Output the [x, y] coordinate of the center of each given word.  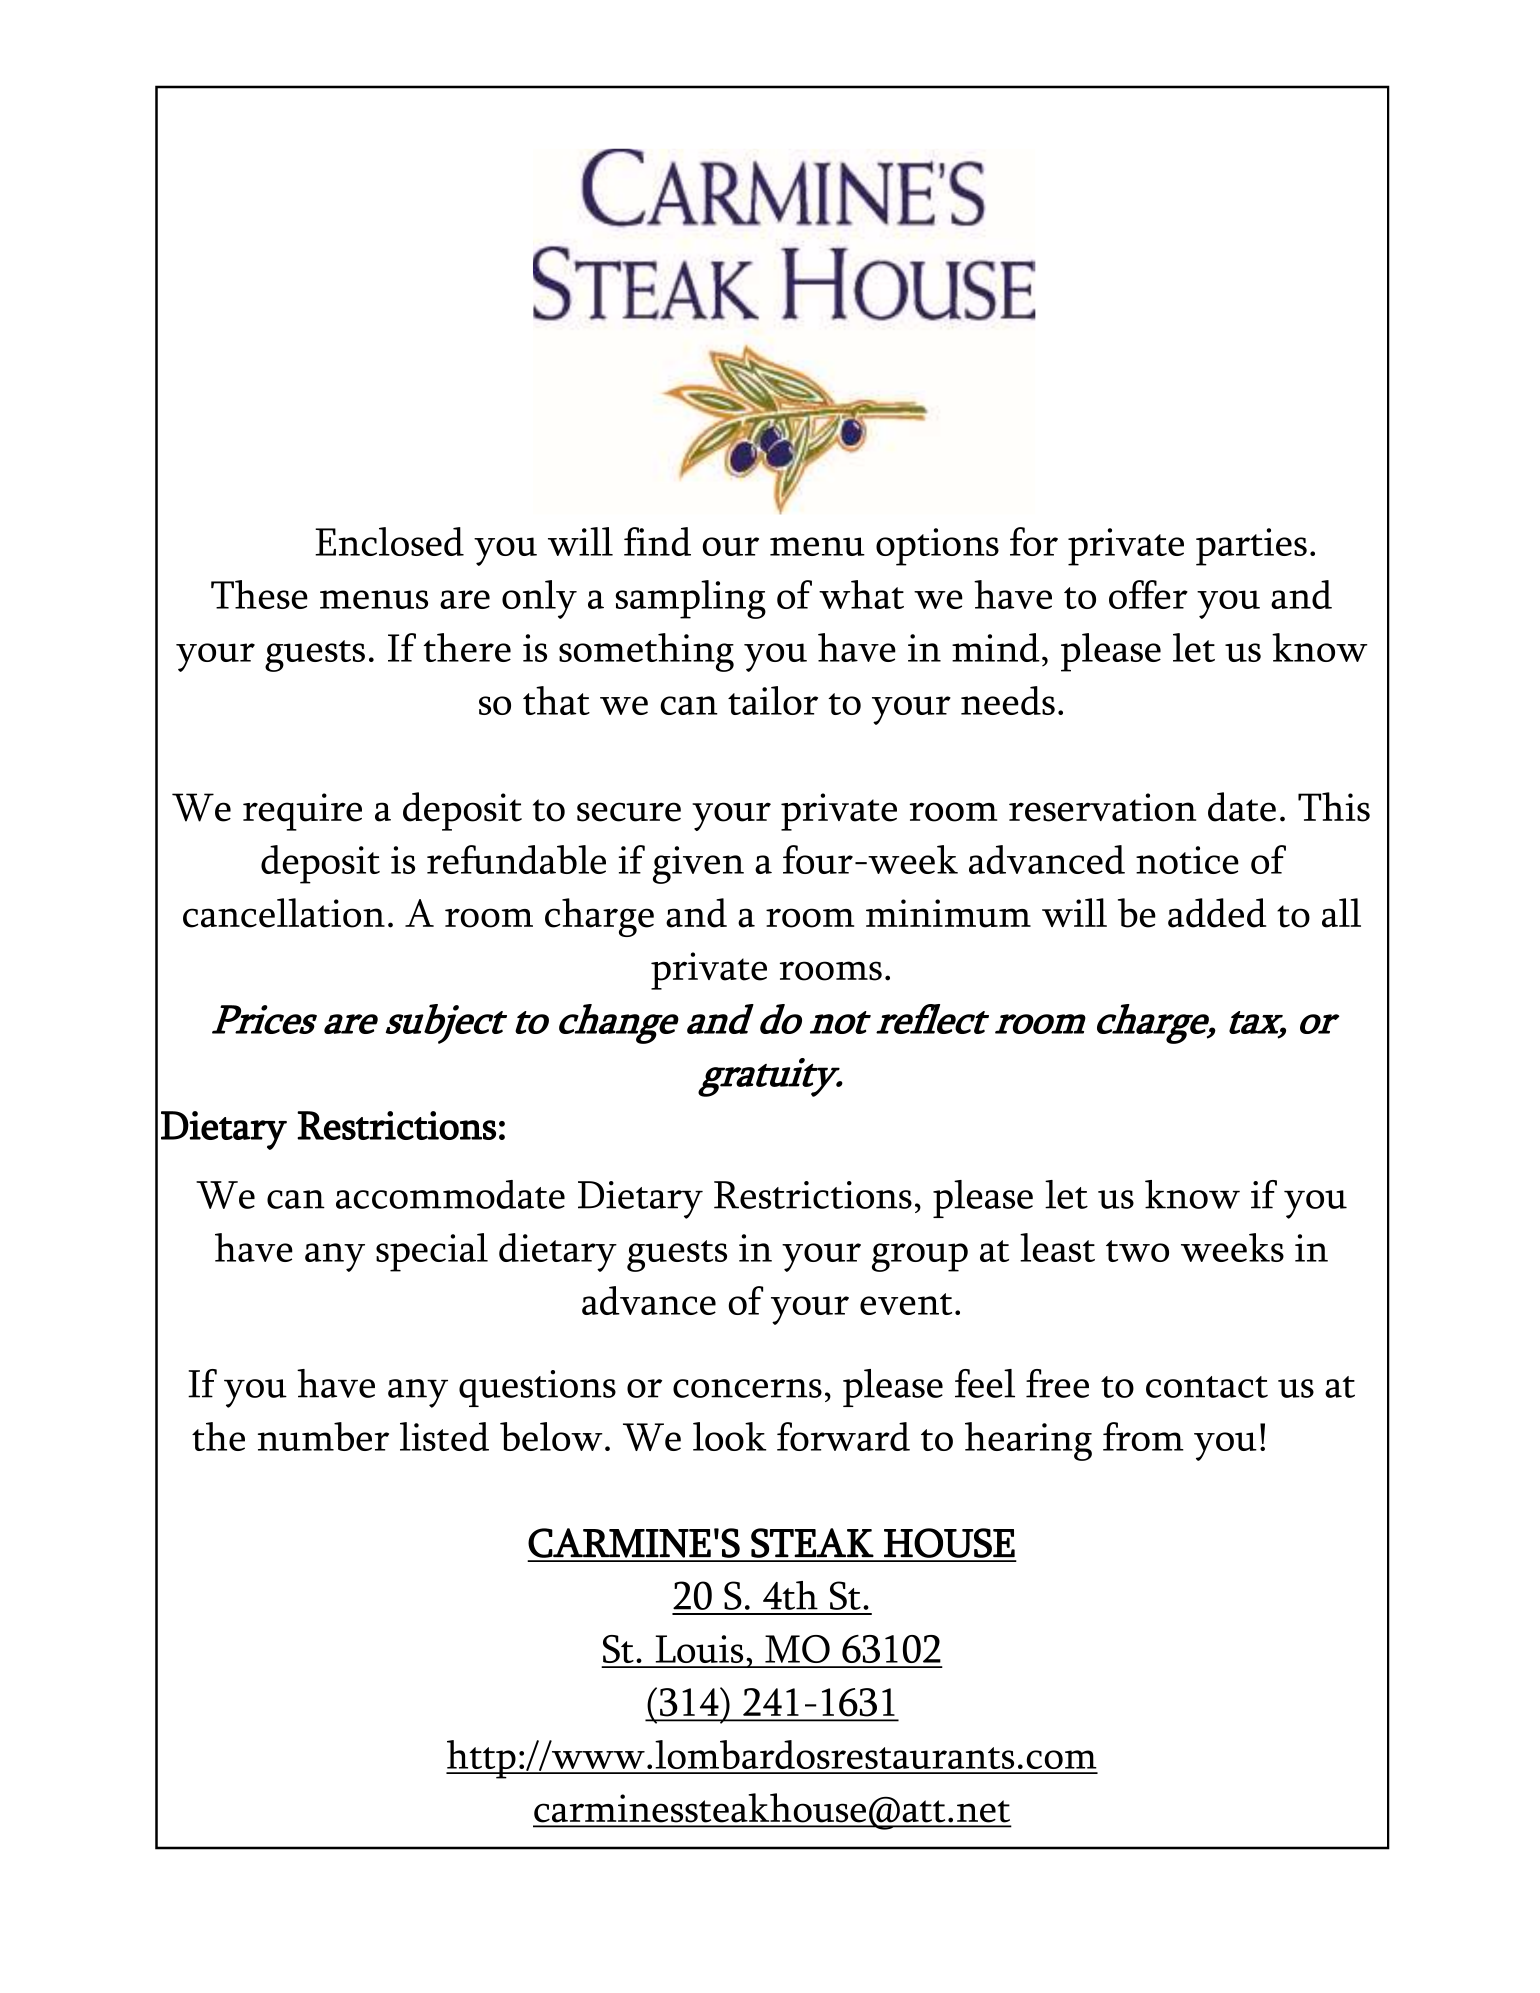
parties [1251, 547]
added [1217, 913]
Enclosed [389, 541]
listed [444, 1436]
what [861, 594]
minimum [948, 913]
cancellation [284, 913]
